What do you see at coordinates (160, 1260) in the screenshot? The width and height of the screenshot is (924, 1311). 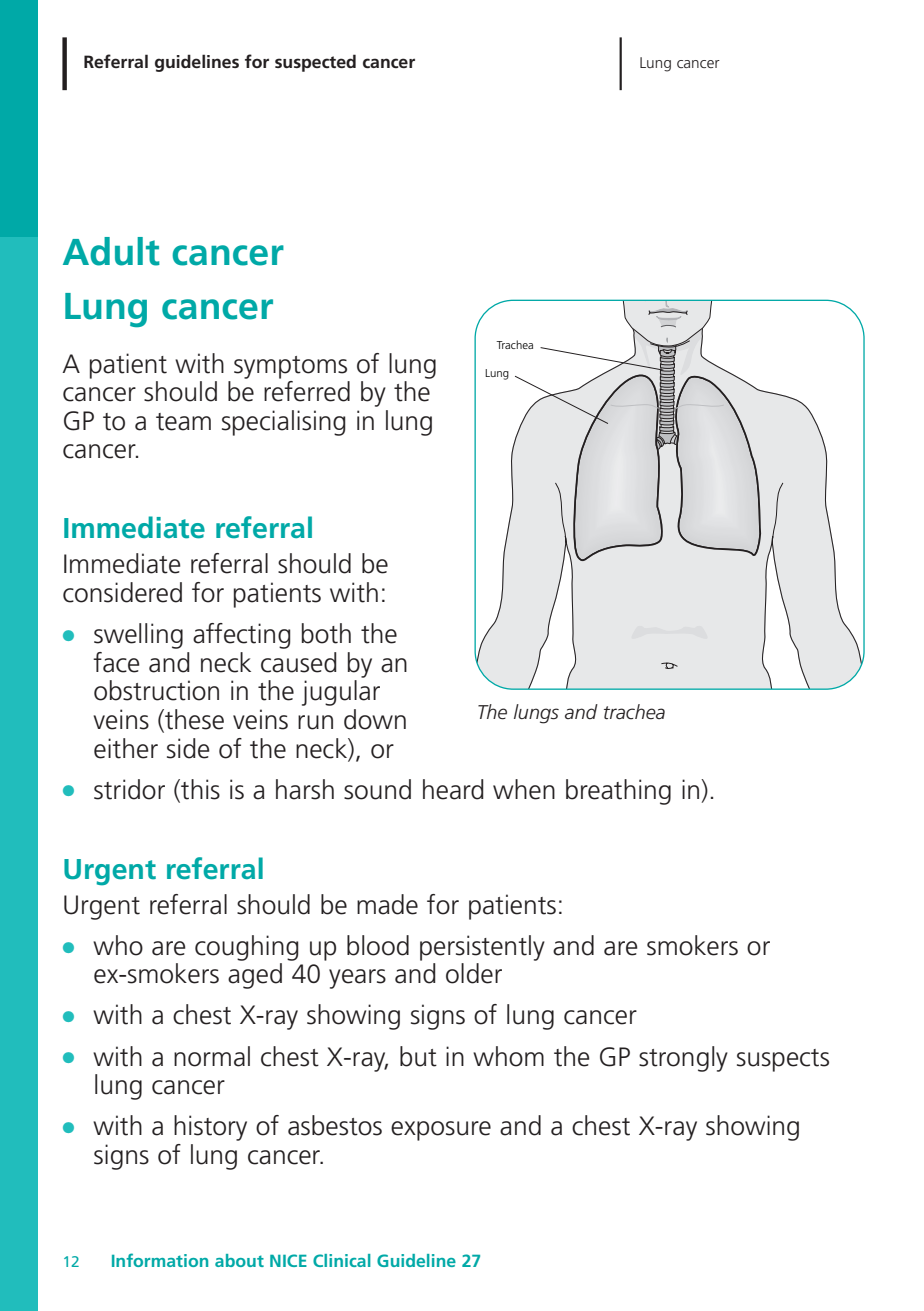 I see `Information` at bounding box center [160, 1260].
